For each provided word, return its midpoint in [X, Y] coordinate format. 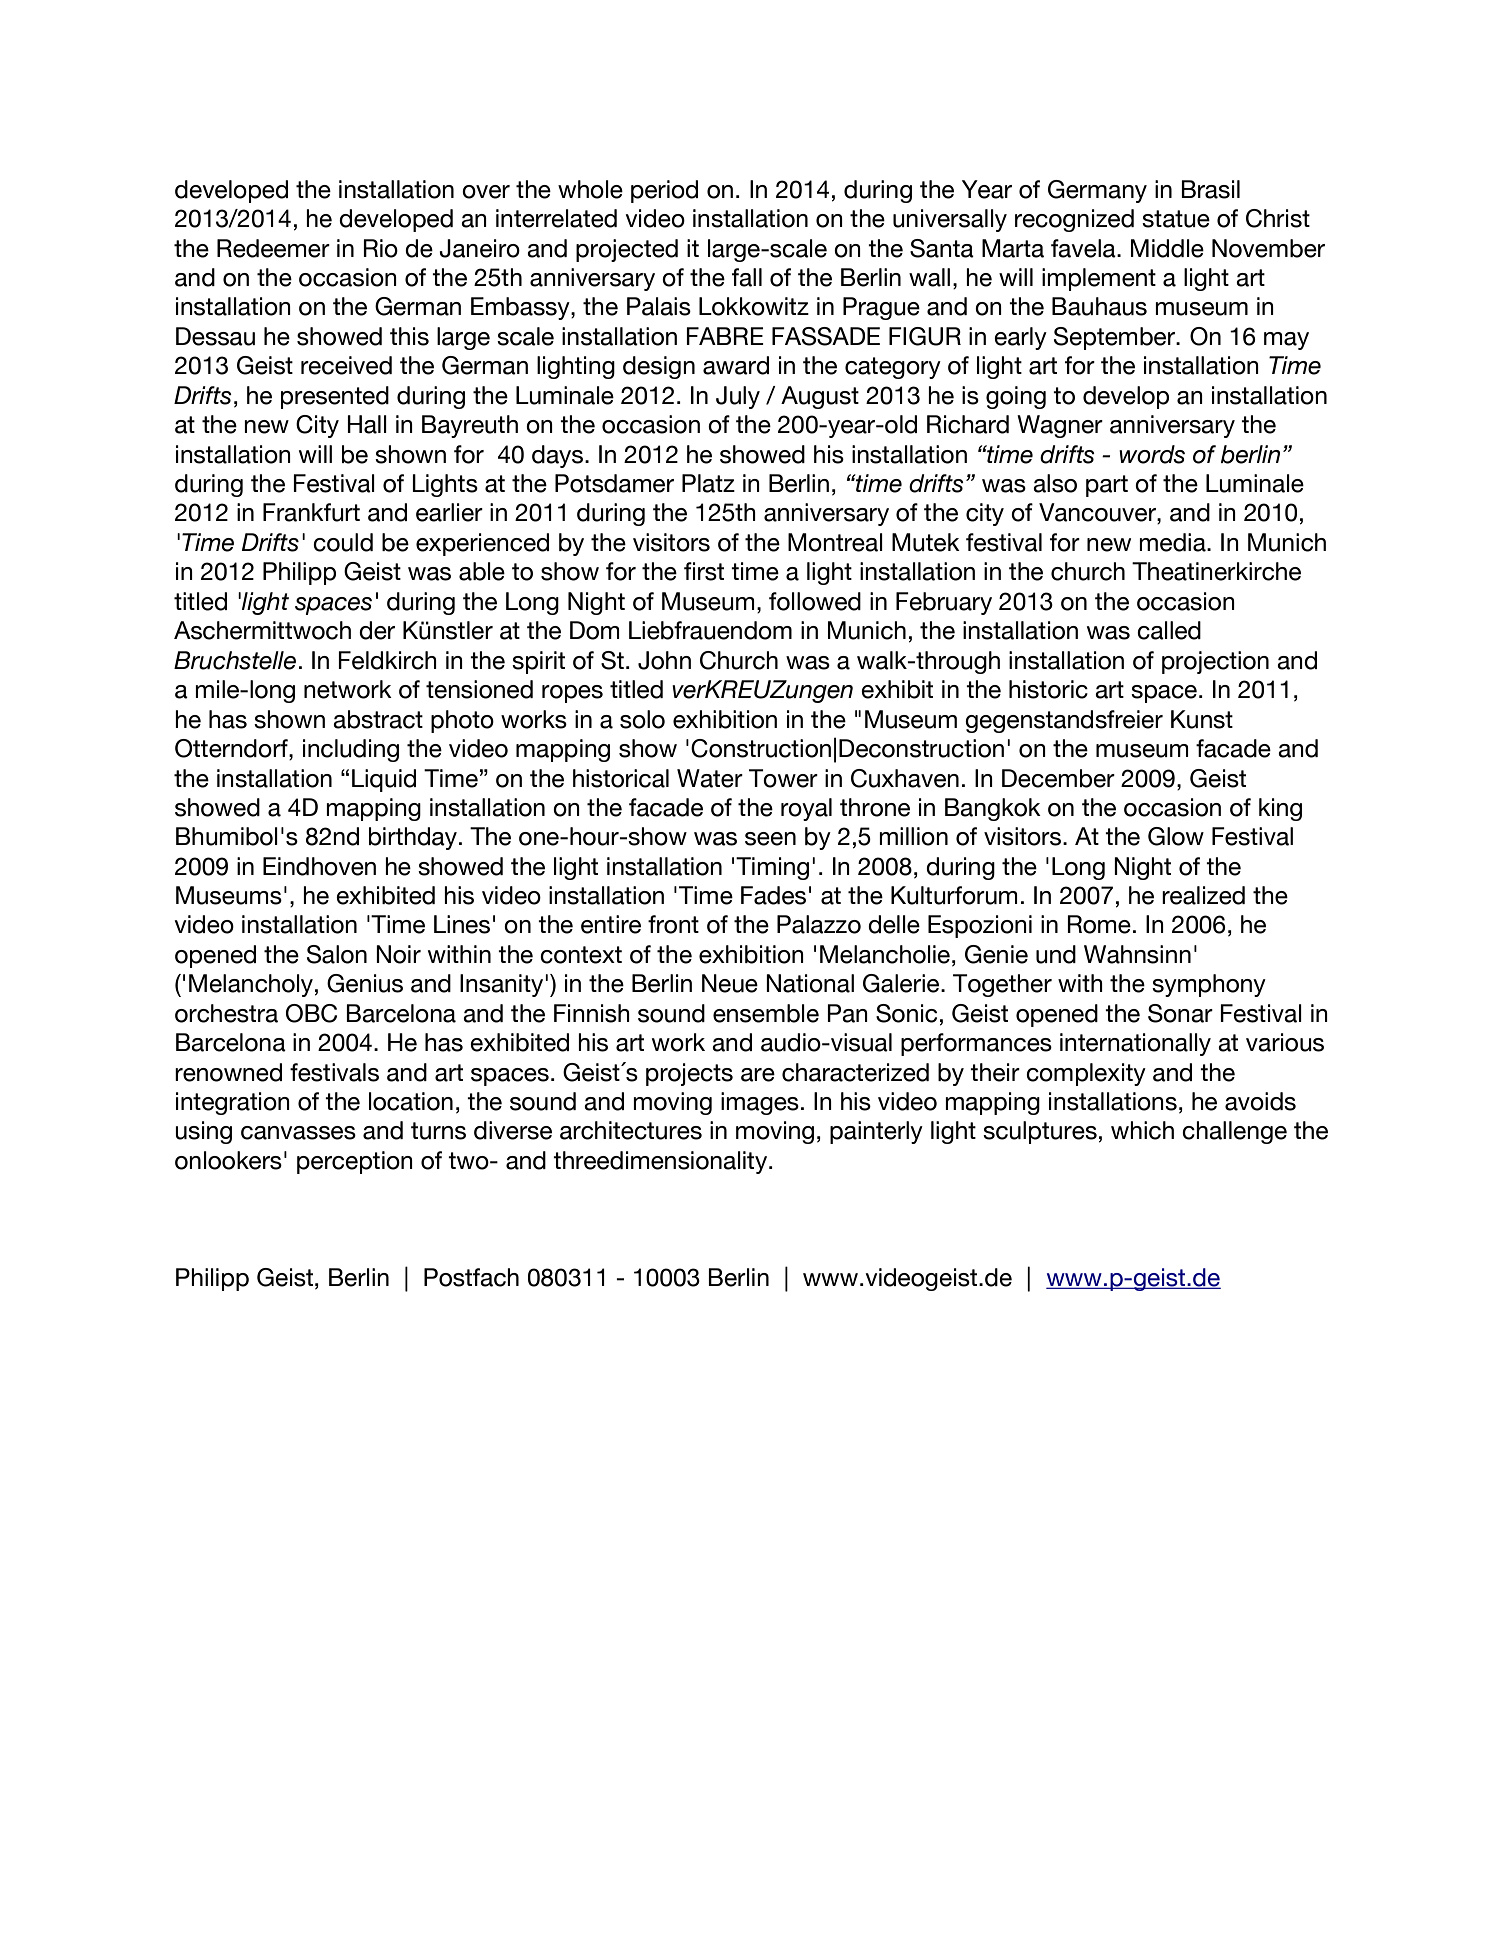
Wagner [1060, 426]
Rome [1099, 924]
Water [710, 778]
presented [335, 397]
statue [1176, 219]
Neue [730, 983]
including [351, 750]
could [343, 542]
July [738, 397]
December [1058, 778]
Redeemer [273, 248]
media [1173, 542]
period [664, 191]
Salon [337, 954]
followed [815, 601]
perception [355, 1162]
